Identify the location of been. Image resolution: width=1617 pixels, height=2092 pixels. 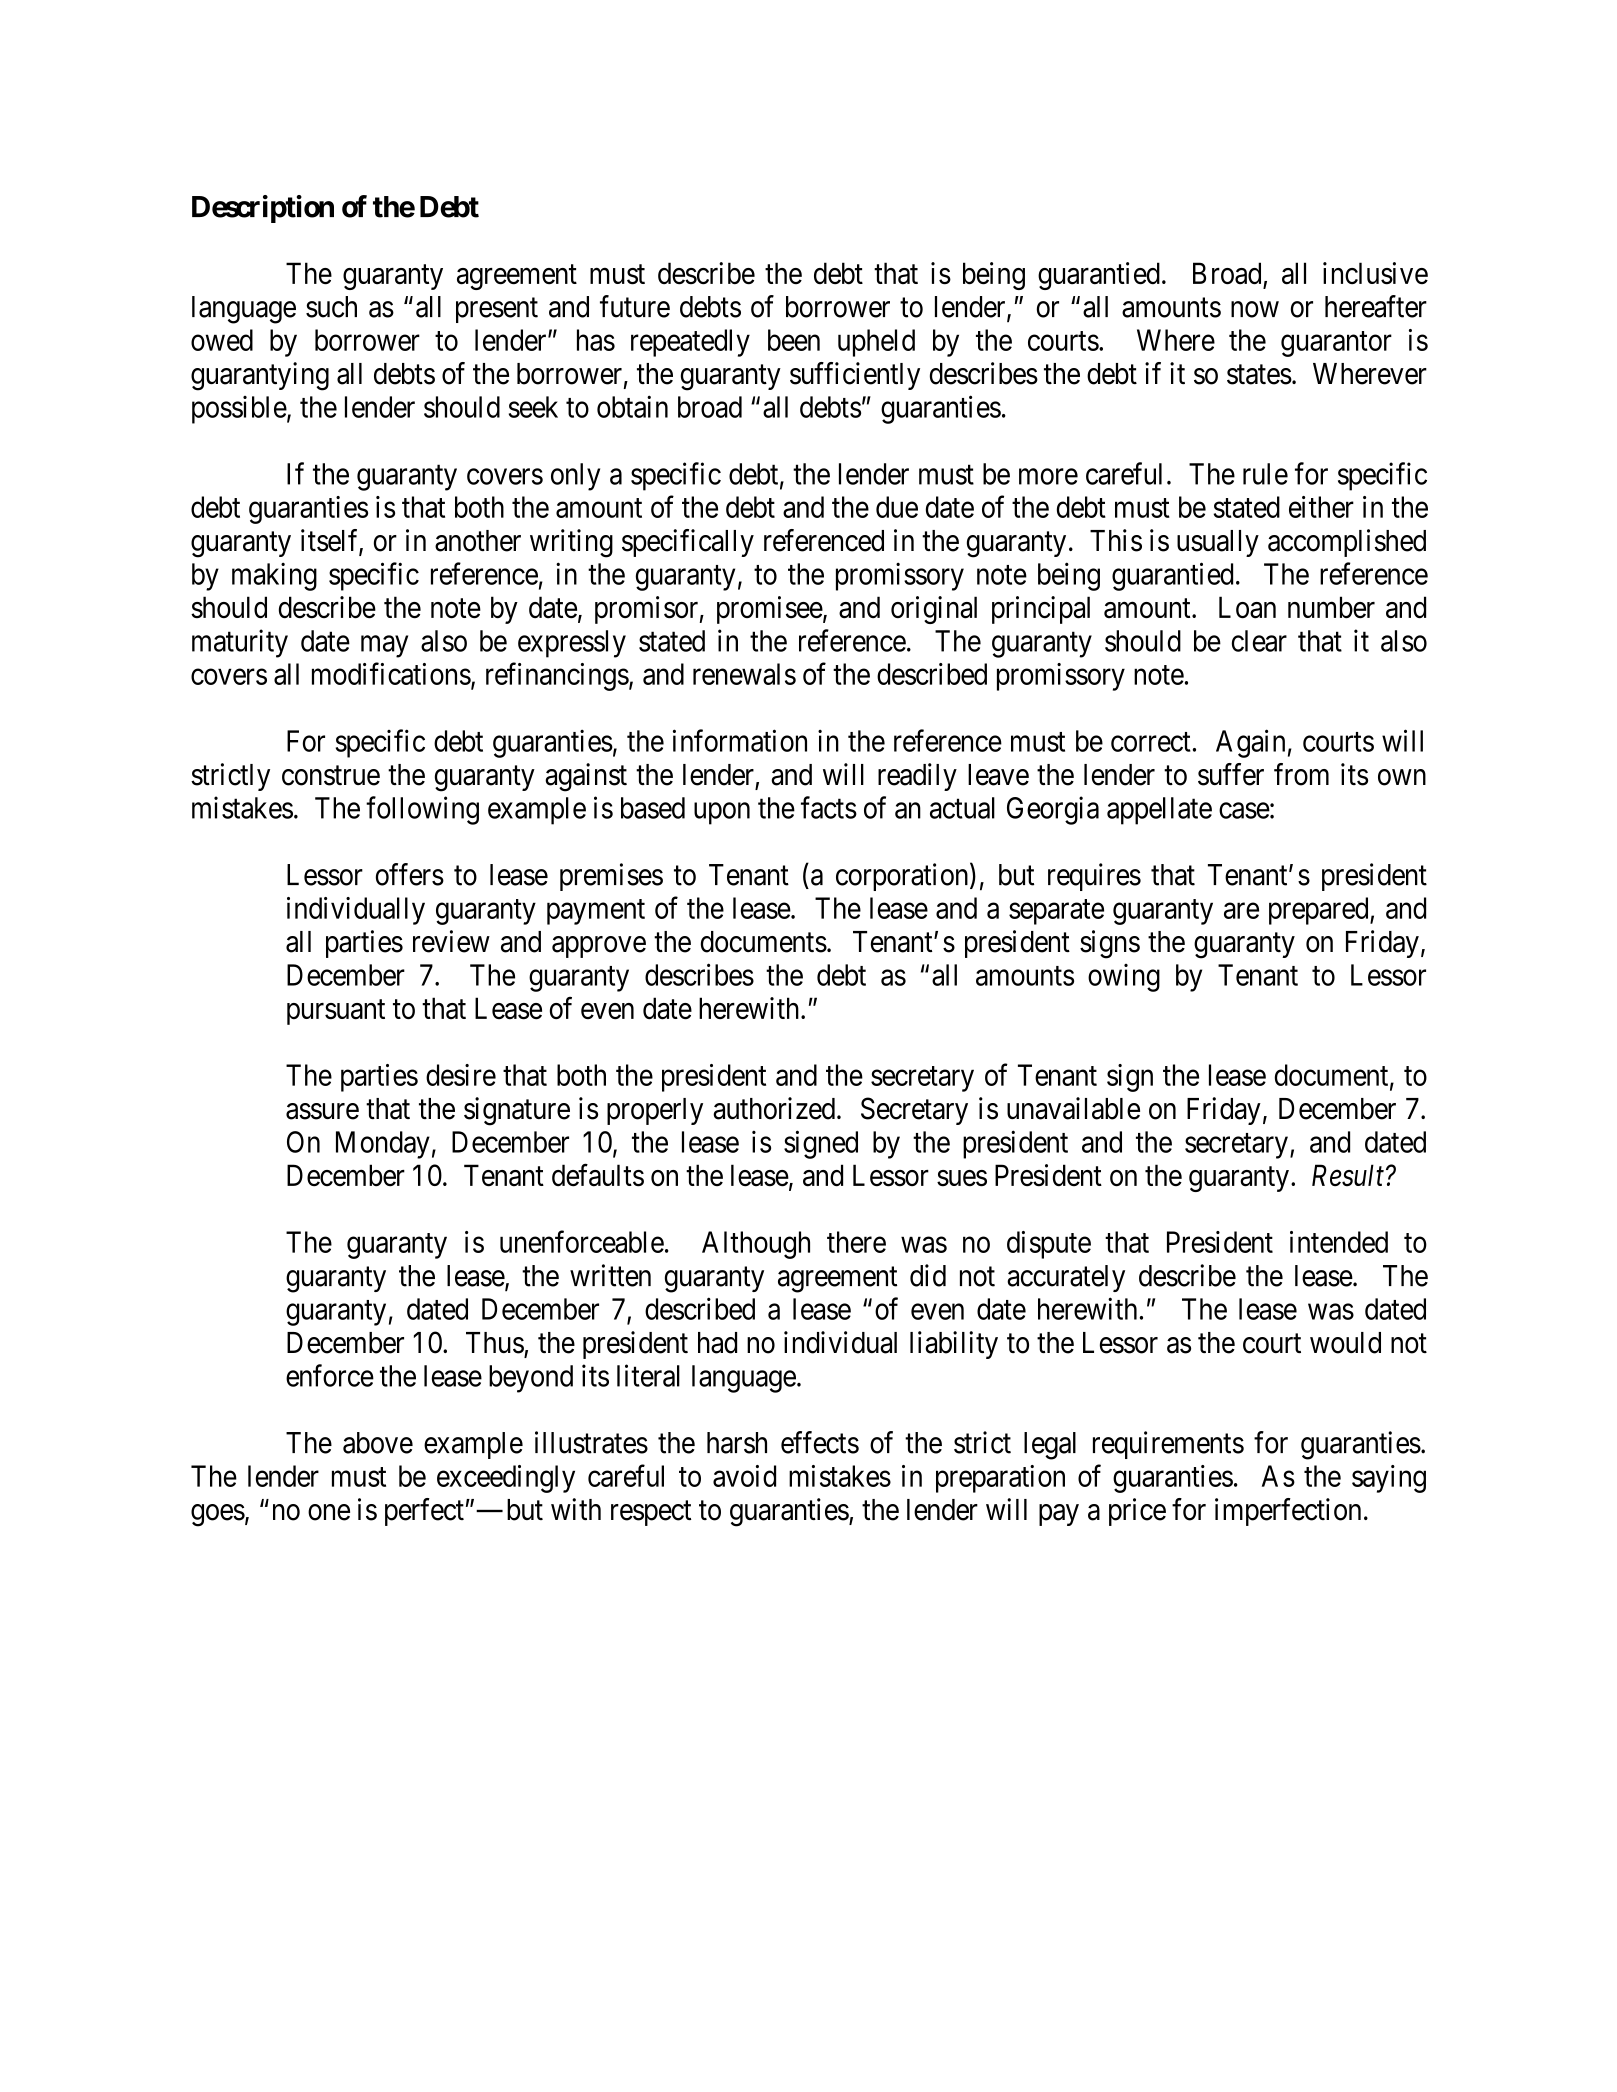
(794, 340).
